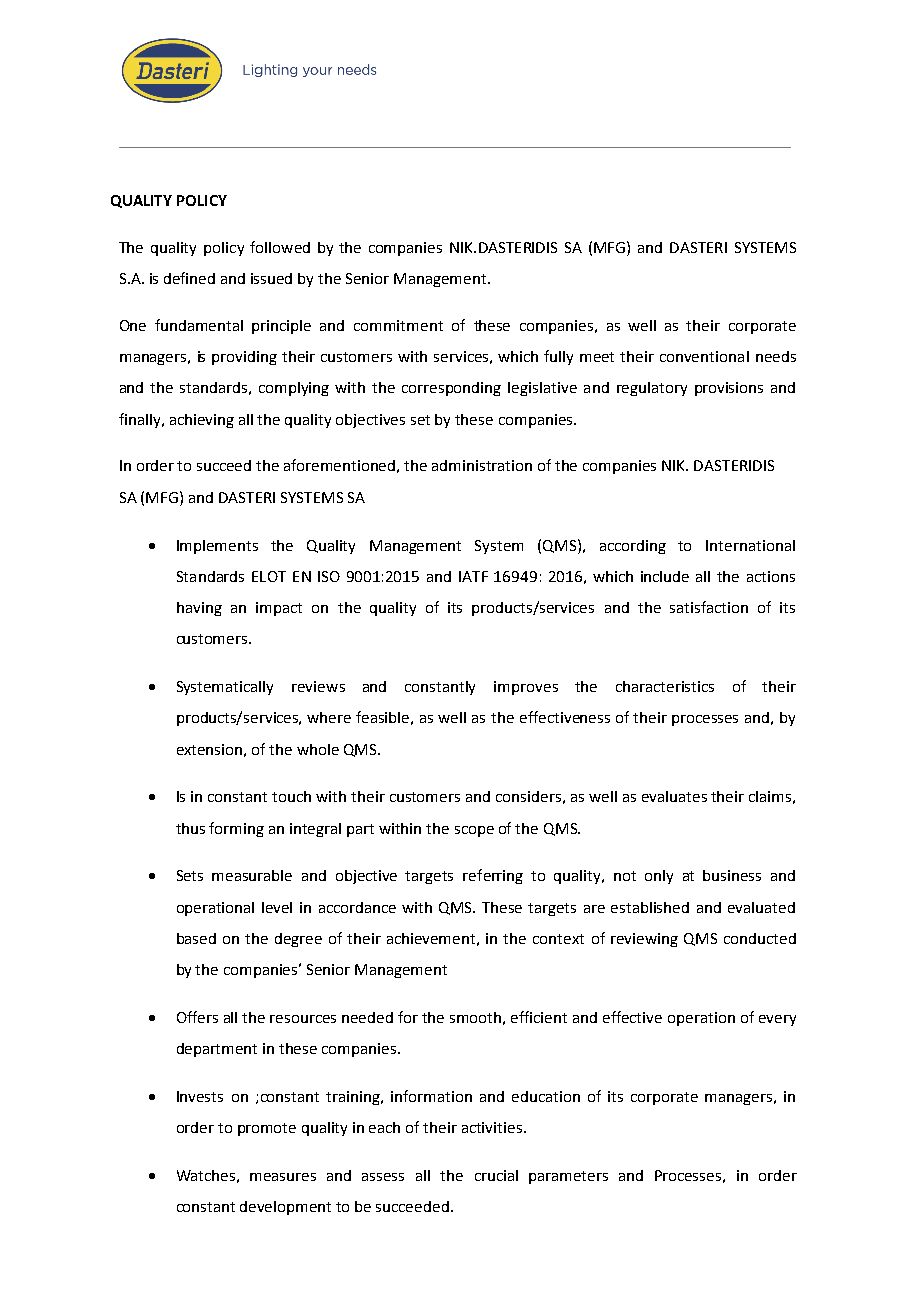 The width and height of the page is (924, 1308). Describe the element at coordinates (236, 829) in the page. I see `forming` at that location.
